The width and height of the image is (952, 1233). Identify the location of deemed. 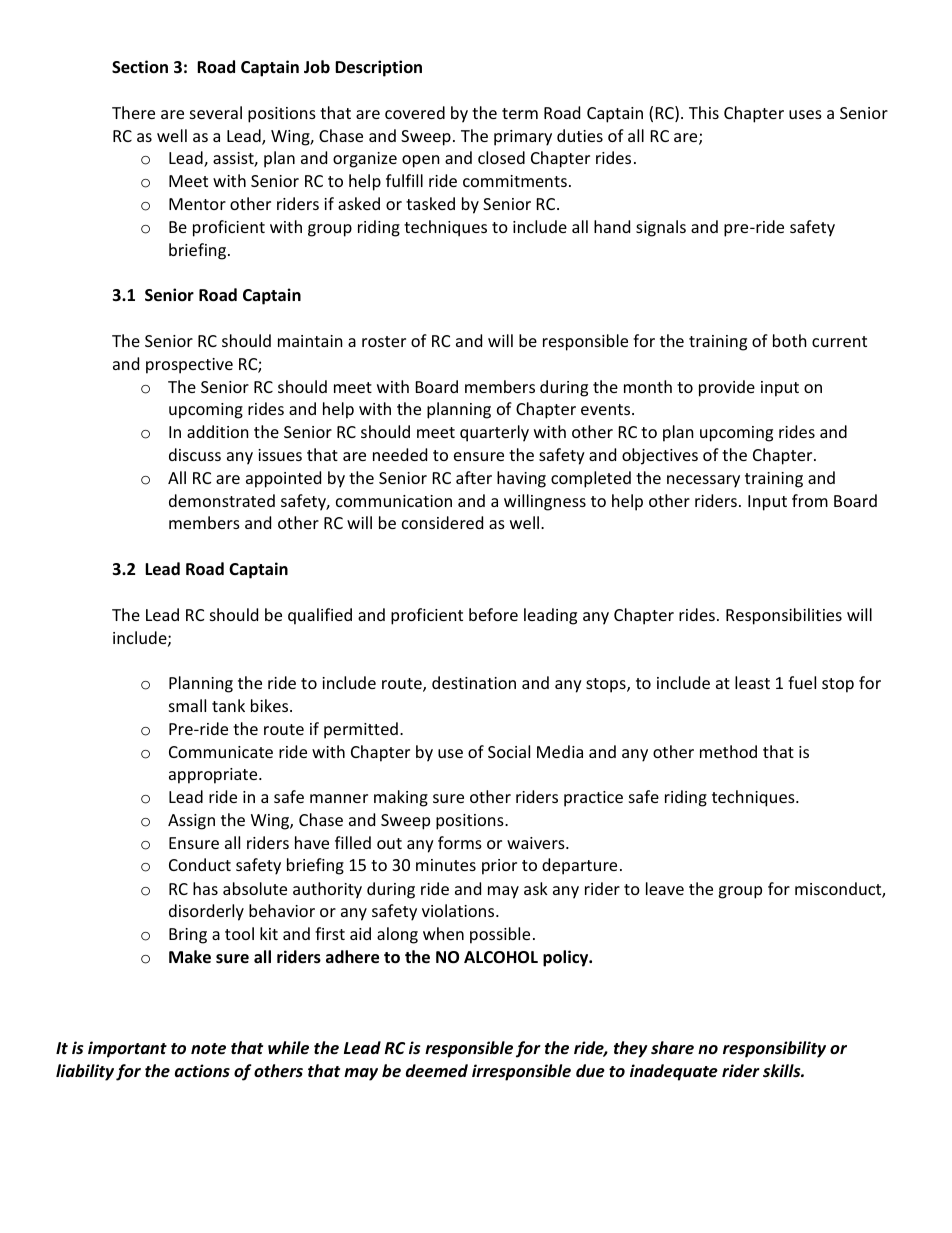
(437, 1071).
